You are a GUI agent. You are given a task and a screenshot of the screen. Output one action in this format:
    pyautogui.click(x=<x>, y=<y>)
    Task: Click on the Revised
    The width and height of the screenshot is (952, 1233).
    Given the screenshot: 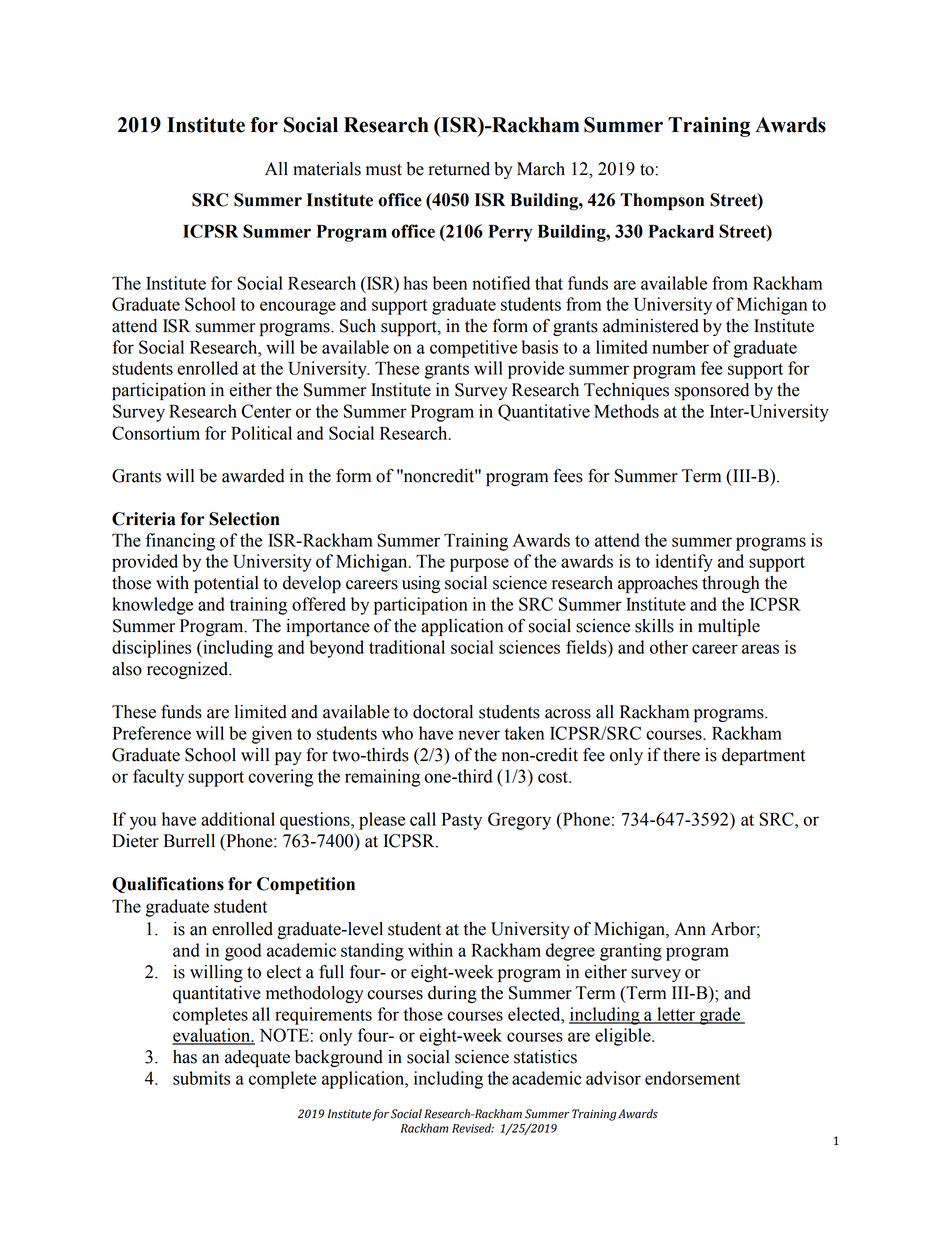 What is the action you would take?
    pyautogui.click(x=473, y=1128)
